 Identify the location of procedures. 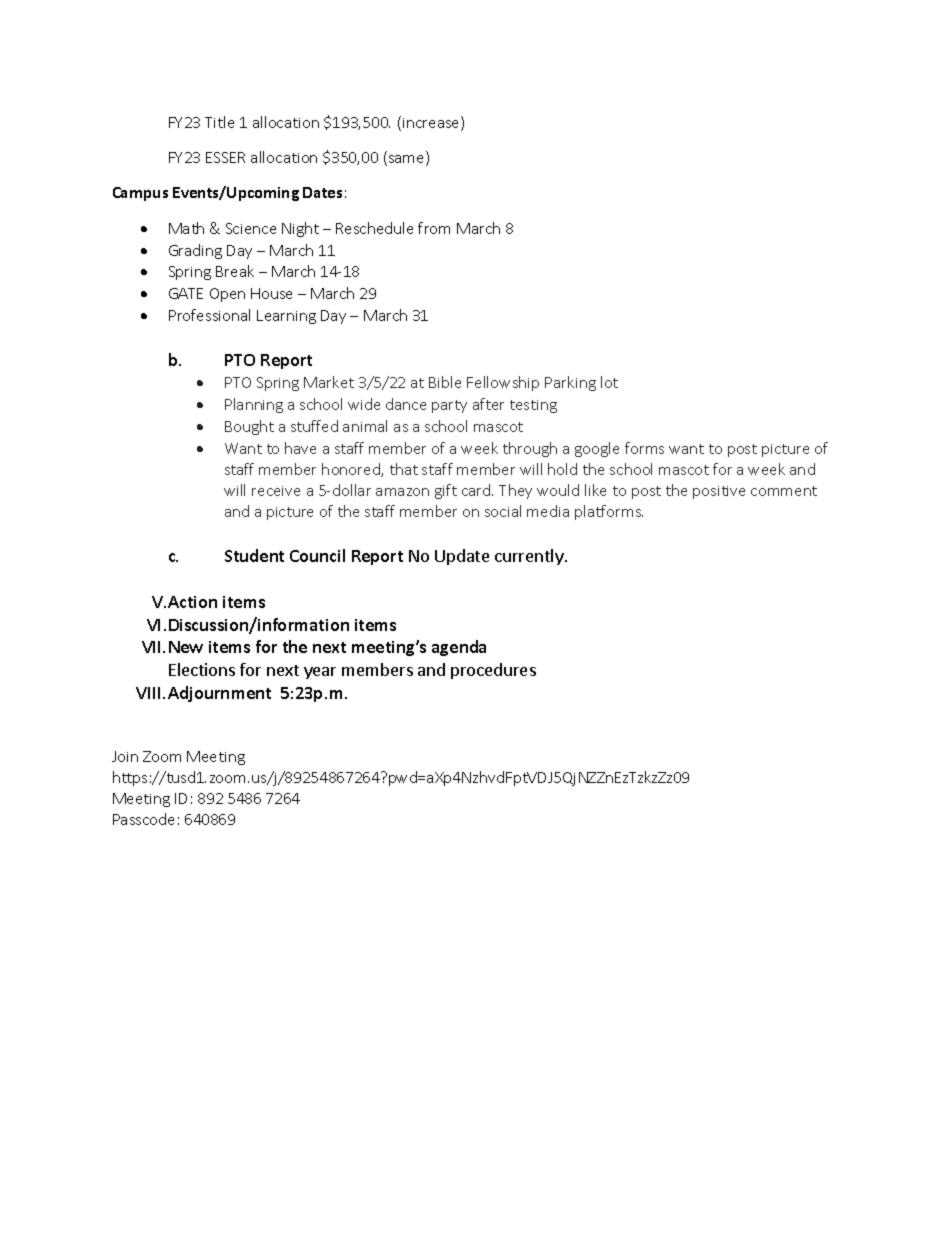
(493, 671).
